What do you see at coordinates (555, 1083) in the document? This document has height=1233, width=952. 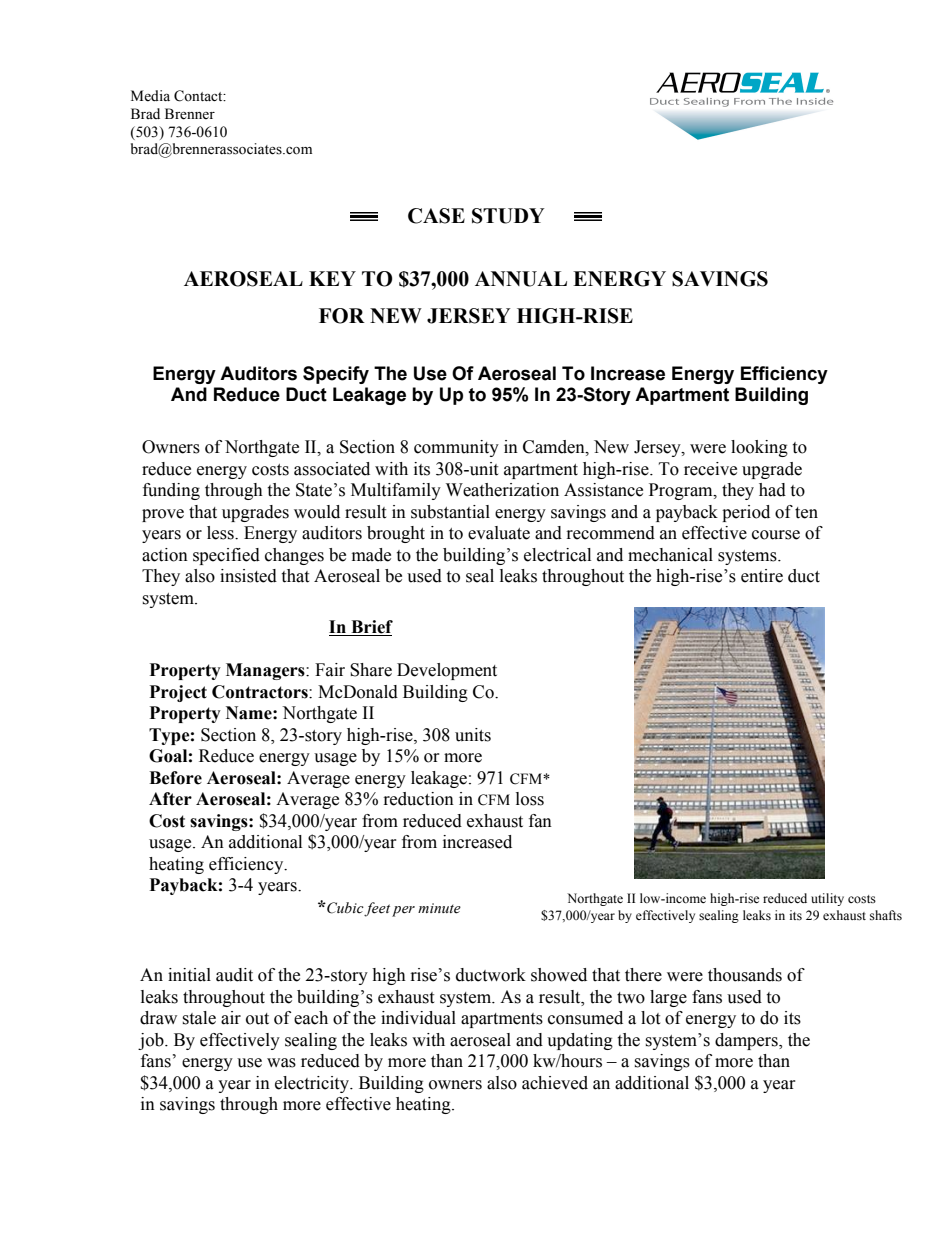 I see `achieved` at bounding box center [555, 1083].
